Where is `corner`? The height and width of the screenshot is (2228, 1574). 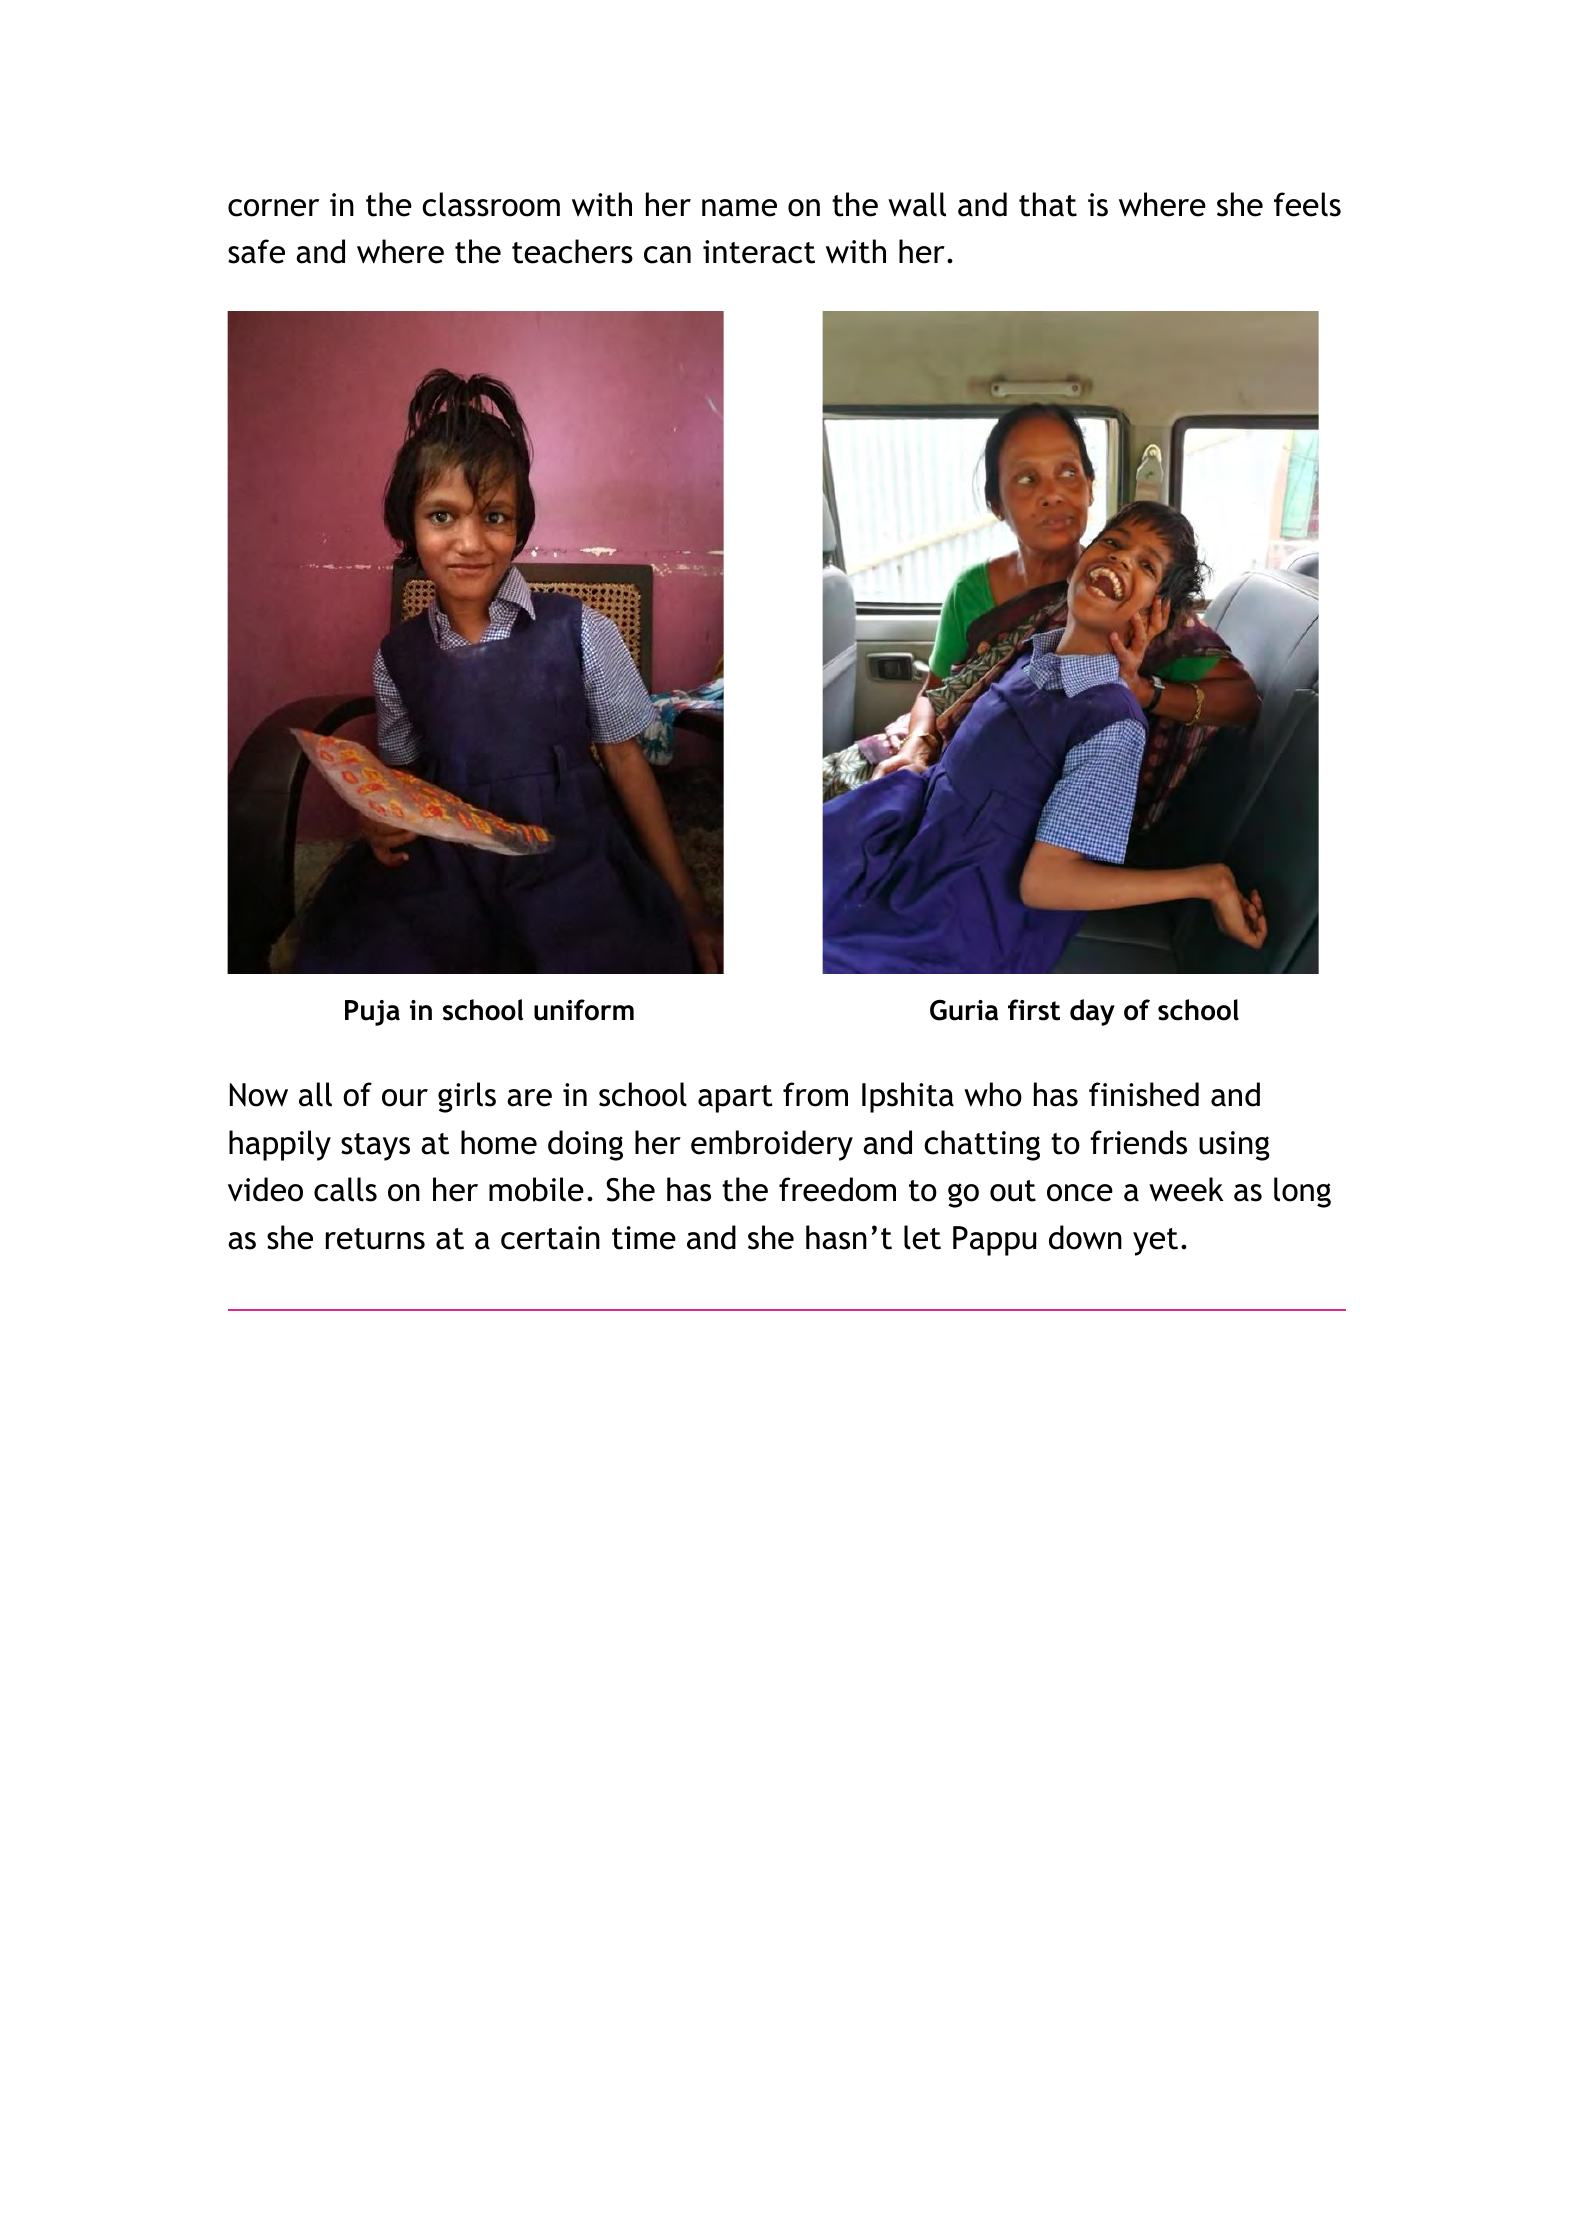 corner is located at coordinates (273, 208).
